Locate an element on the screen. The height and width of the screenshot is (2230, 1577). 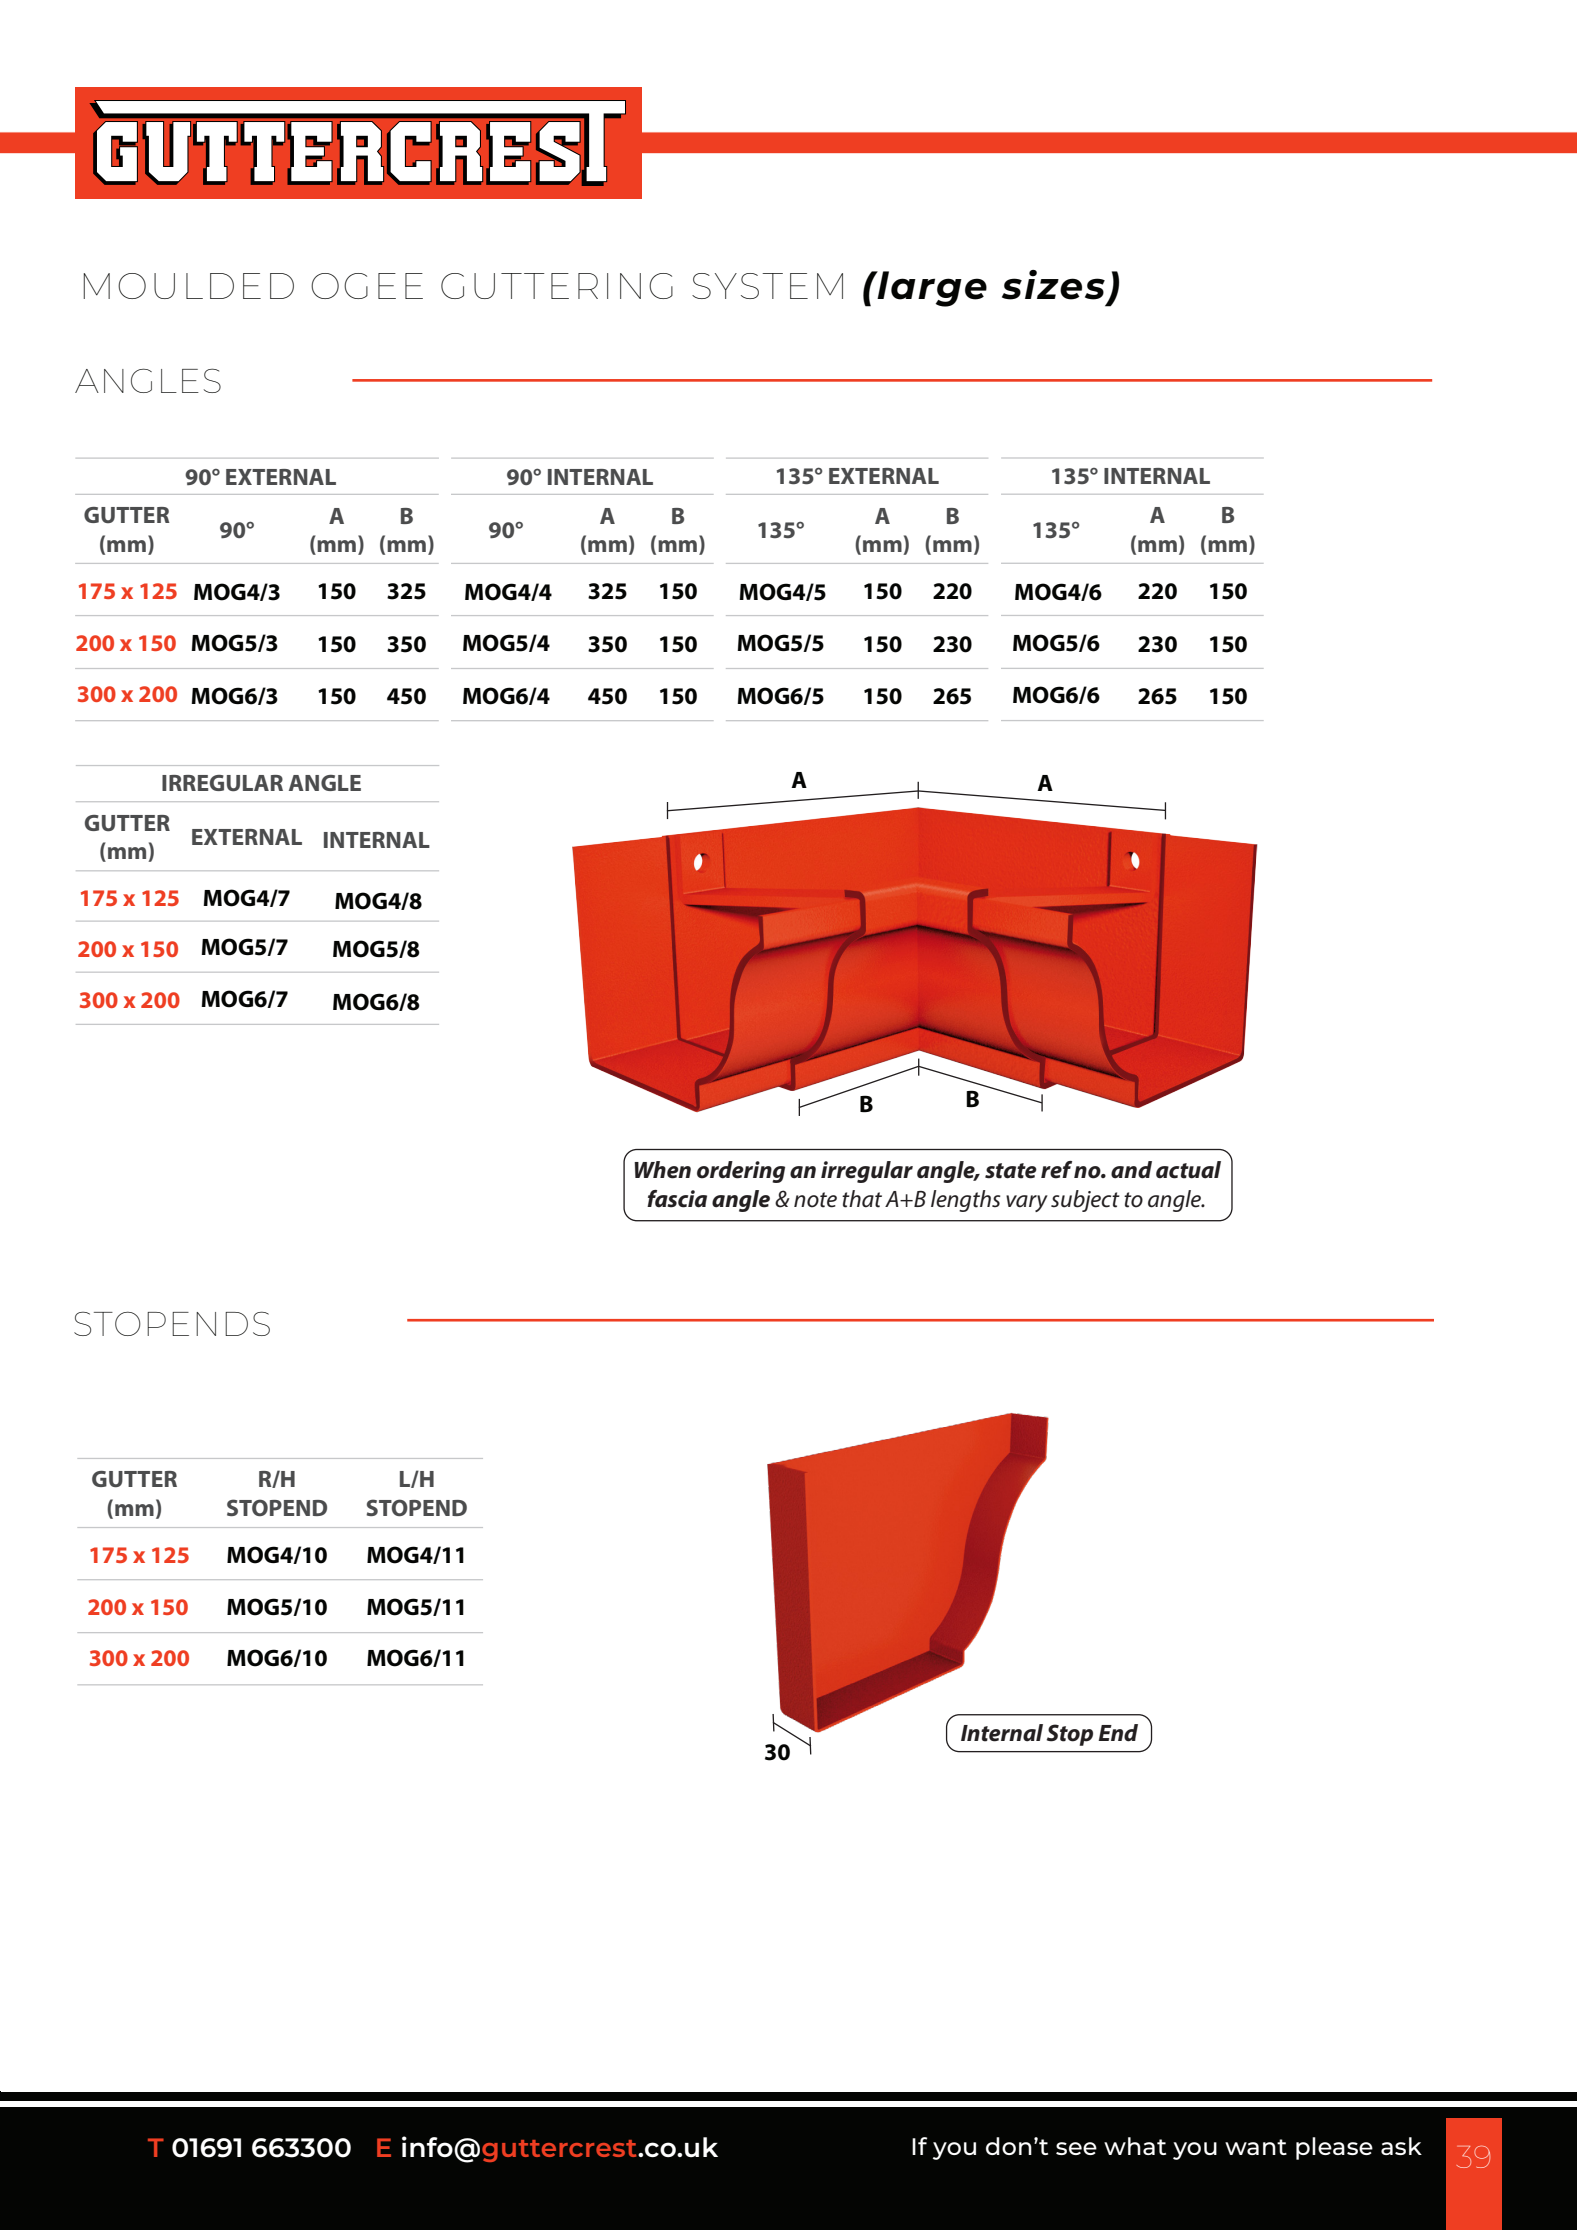
fascia is located at coordinates (677, 1199).
